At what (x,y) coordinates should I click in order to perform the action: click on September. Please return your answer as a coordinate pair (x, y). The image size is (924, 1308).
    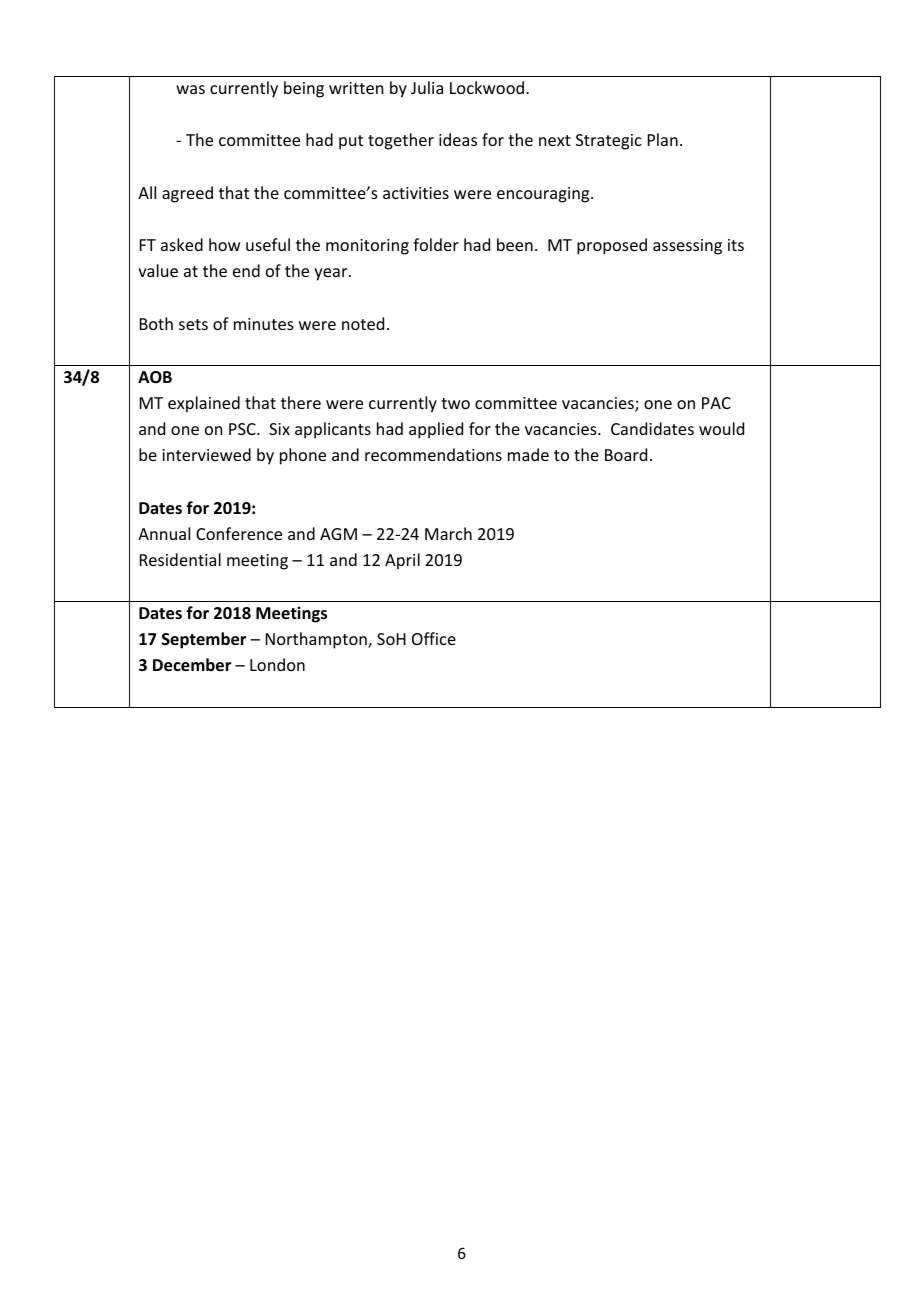
    Looking at the image, I should click on (204, 640).
